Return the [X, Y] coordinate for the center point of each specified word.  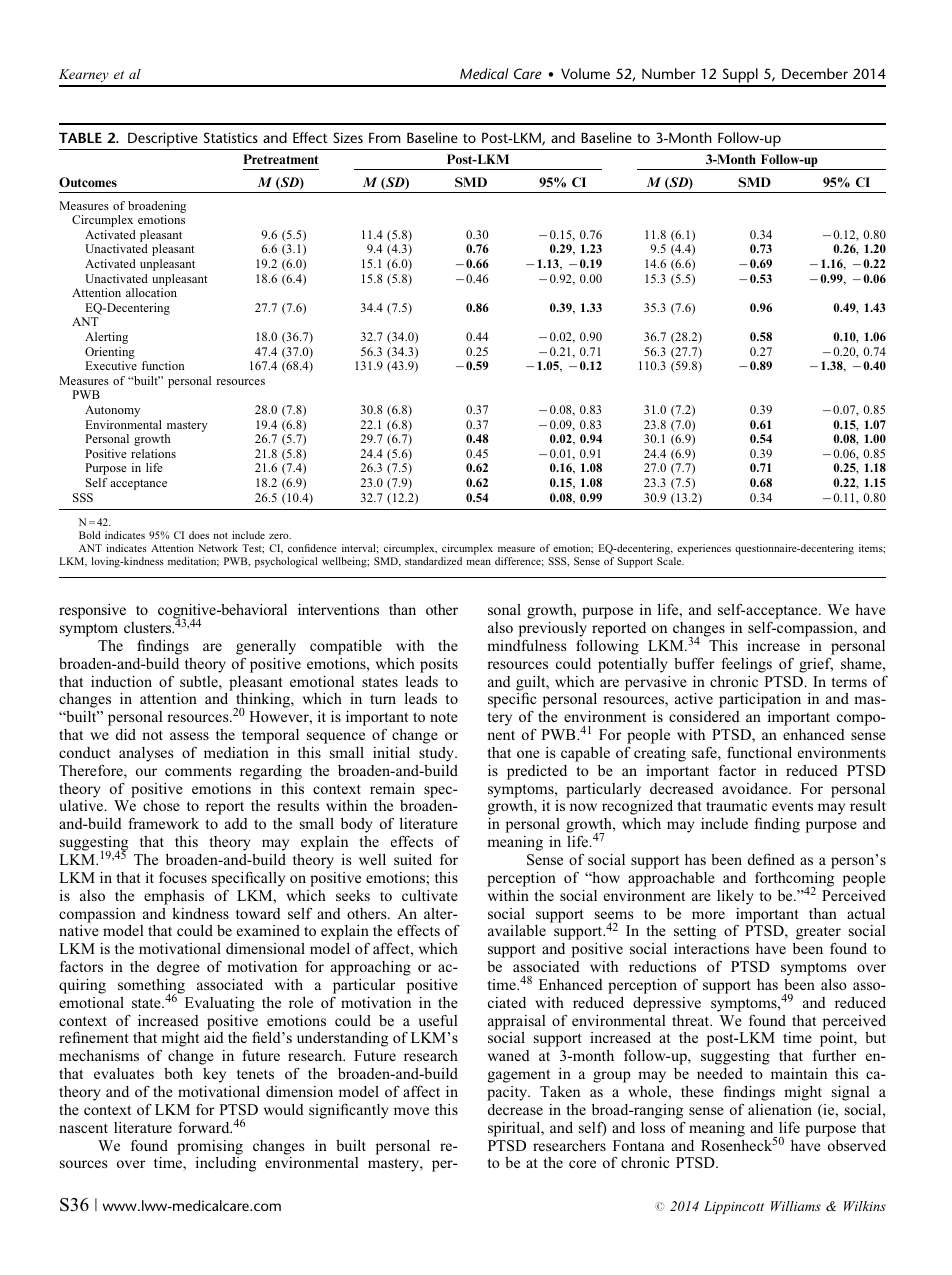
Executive [111, 365]
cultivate [430, 895]
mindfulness [526, 645]
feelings [746, 665]
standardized [433, 561]
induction [121, 681]
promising [210, 1147]
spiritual [515, 1129]
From [385, 137]
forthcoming [794, 880]
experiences [704, 549]
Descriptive [163, 139]
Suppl [740, 77]
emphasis [174, 897]
